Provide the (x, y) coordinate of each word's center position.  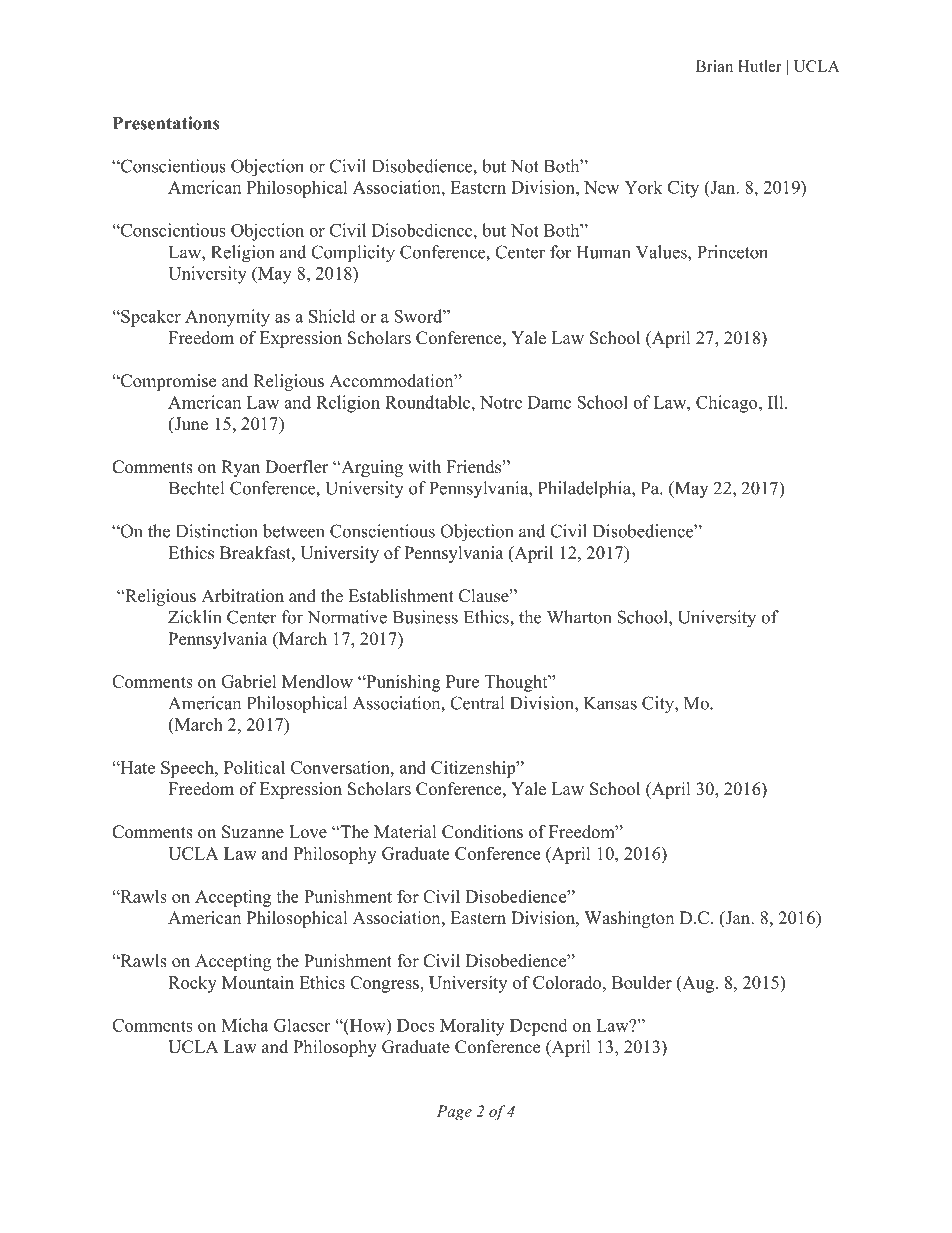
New (601, 187)
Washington (629, 919)
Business (425, 617)
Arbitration (242, 596)
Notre (501, 402)
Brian (714, 66)
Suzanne (253, 832)
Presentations (166, 123)
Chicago (728, 404)
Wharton (579, 617)
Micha (245, 1025)
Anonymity (227, 318)
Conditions (482, 832)
